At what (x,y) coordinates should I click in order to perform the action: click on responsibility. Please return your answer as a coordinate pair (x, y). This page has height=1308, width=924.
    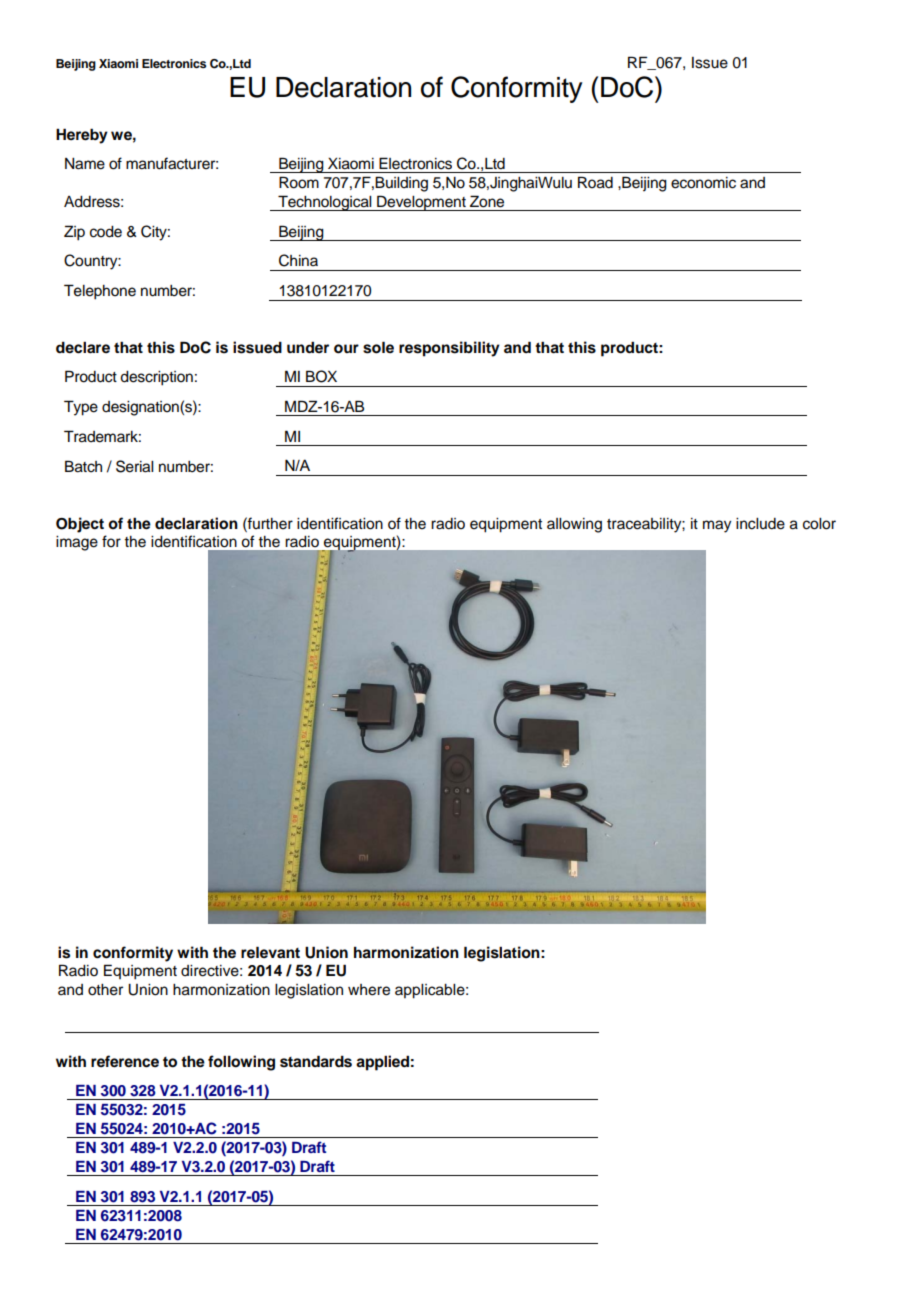
    Looking at the image, I should click on (449, 349).
